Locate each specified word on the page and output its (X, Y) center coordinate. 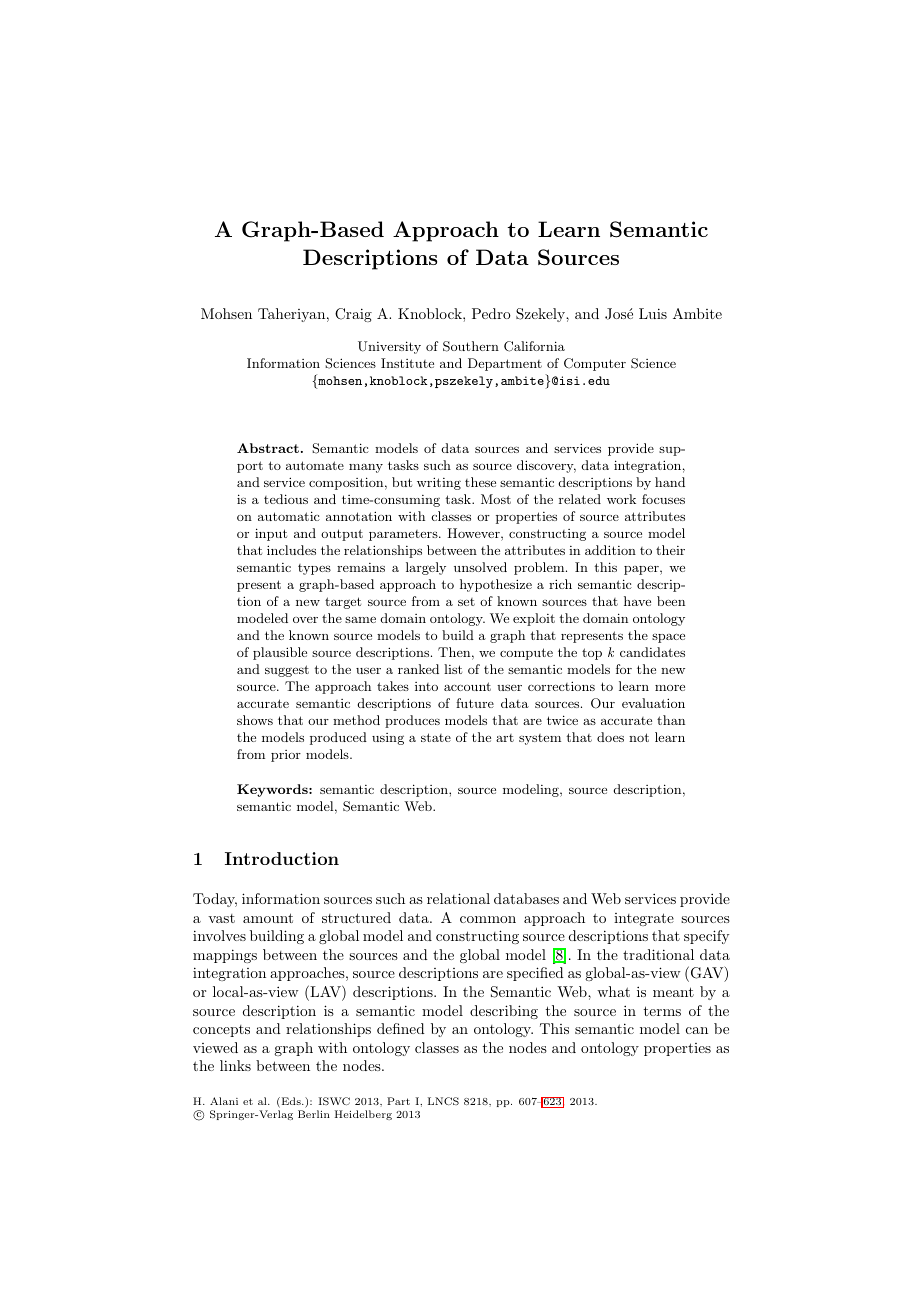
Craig (353, 315)
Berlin (314, 1114)
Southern (471, 346)
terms (662, 1011)
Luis (653, 313)
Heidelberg (363, 1115)
